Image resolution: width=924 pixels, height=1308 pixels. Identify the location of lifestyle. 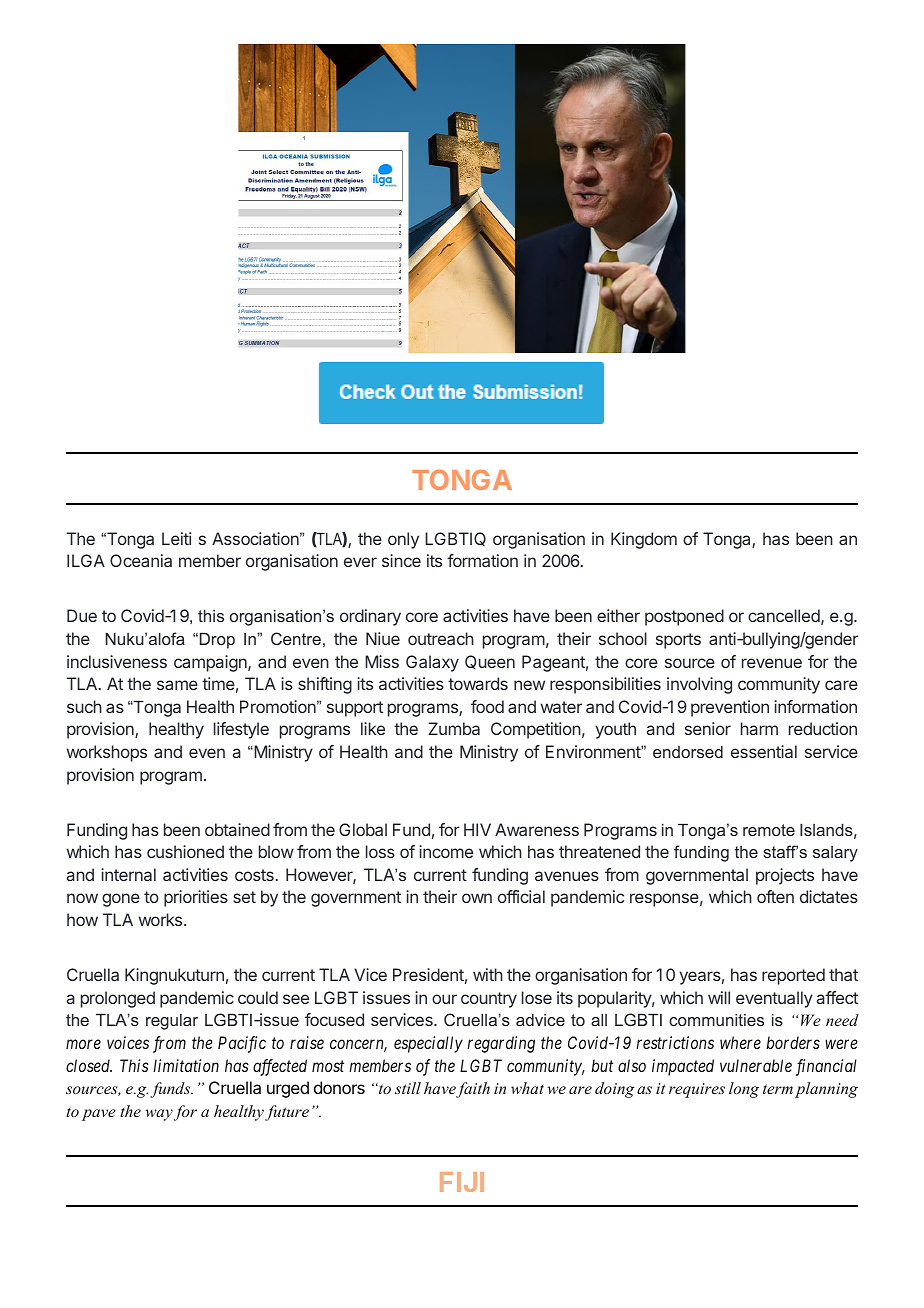
(241, 730).
